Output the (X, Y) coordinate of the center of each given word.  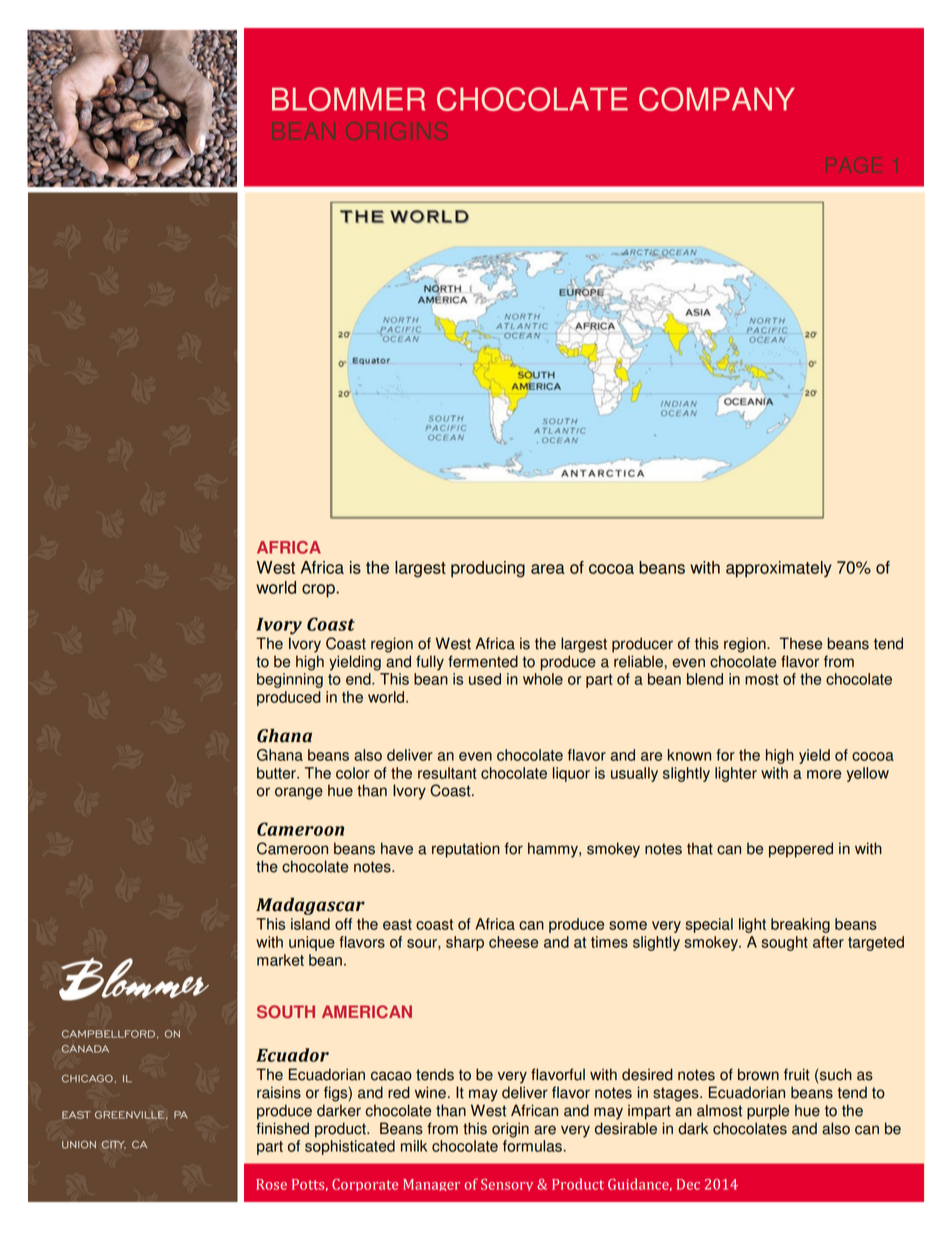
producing (488, 569)
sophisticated (350, 1147)
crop (319, 591)
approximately (779, 569)
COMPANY (717, 99)
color (353, 773)
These (801, 643)
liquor (571, 774)
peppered (801, 850)
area (548, 569)
